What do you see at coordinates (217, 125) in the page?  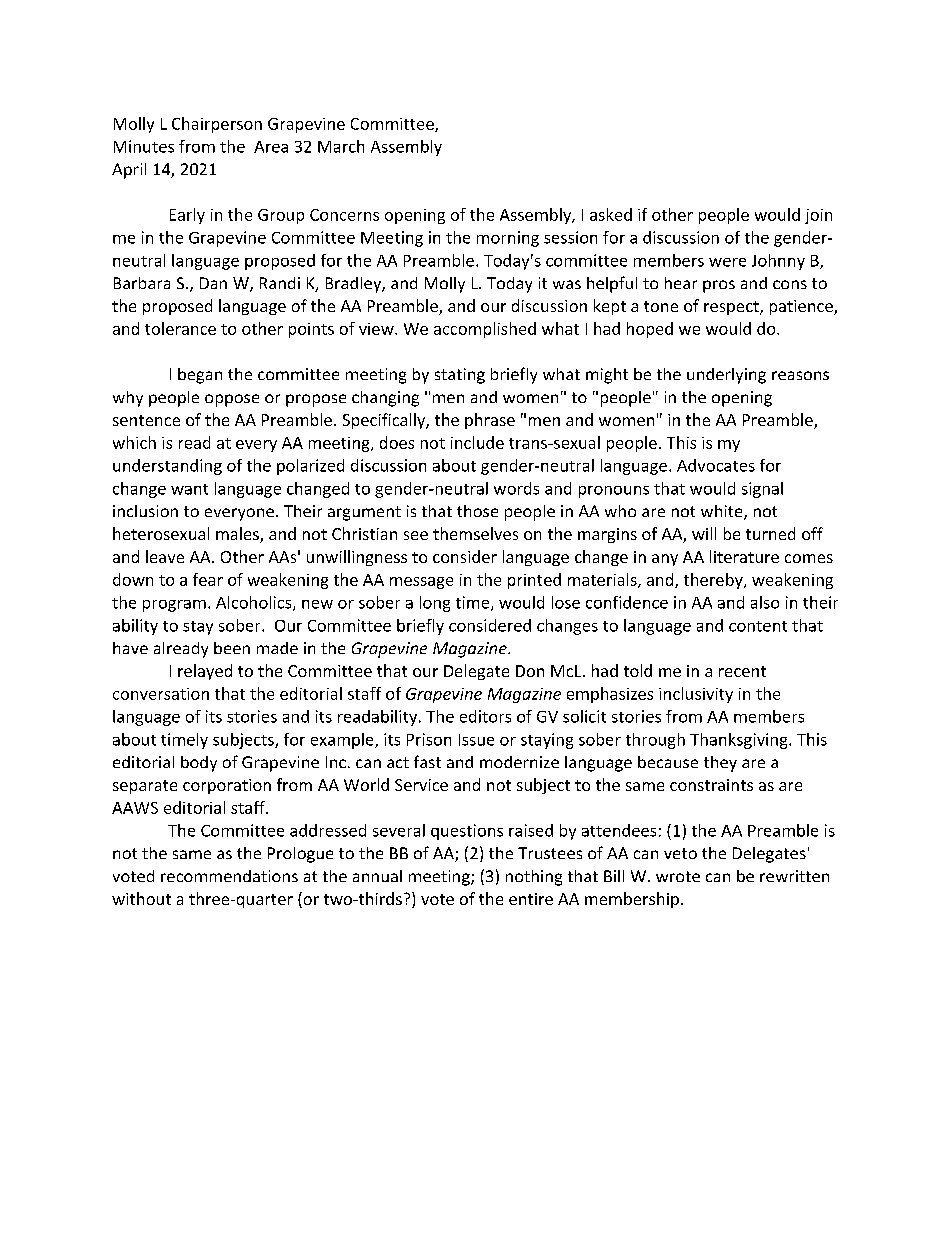 I see `Chairperson` at bounding box center [217, 125].
